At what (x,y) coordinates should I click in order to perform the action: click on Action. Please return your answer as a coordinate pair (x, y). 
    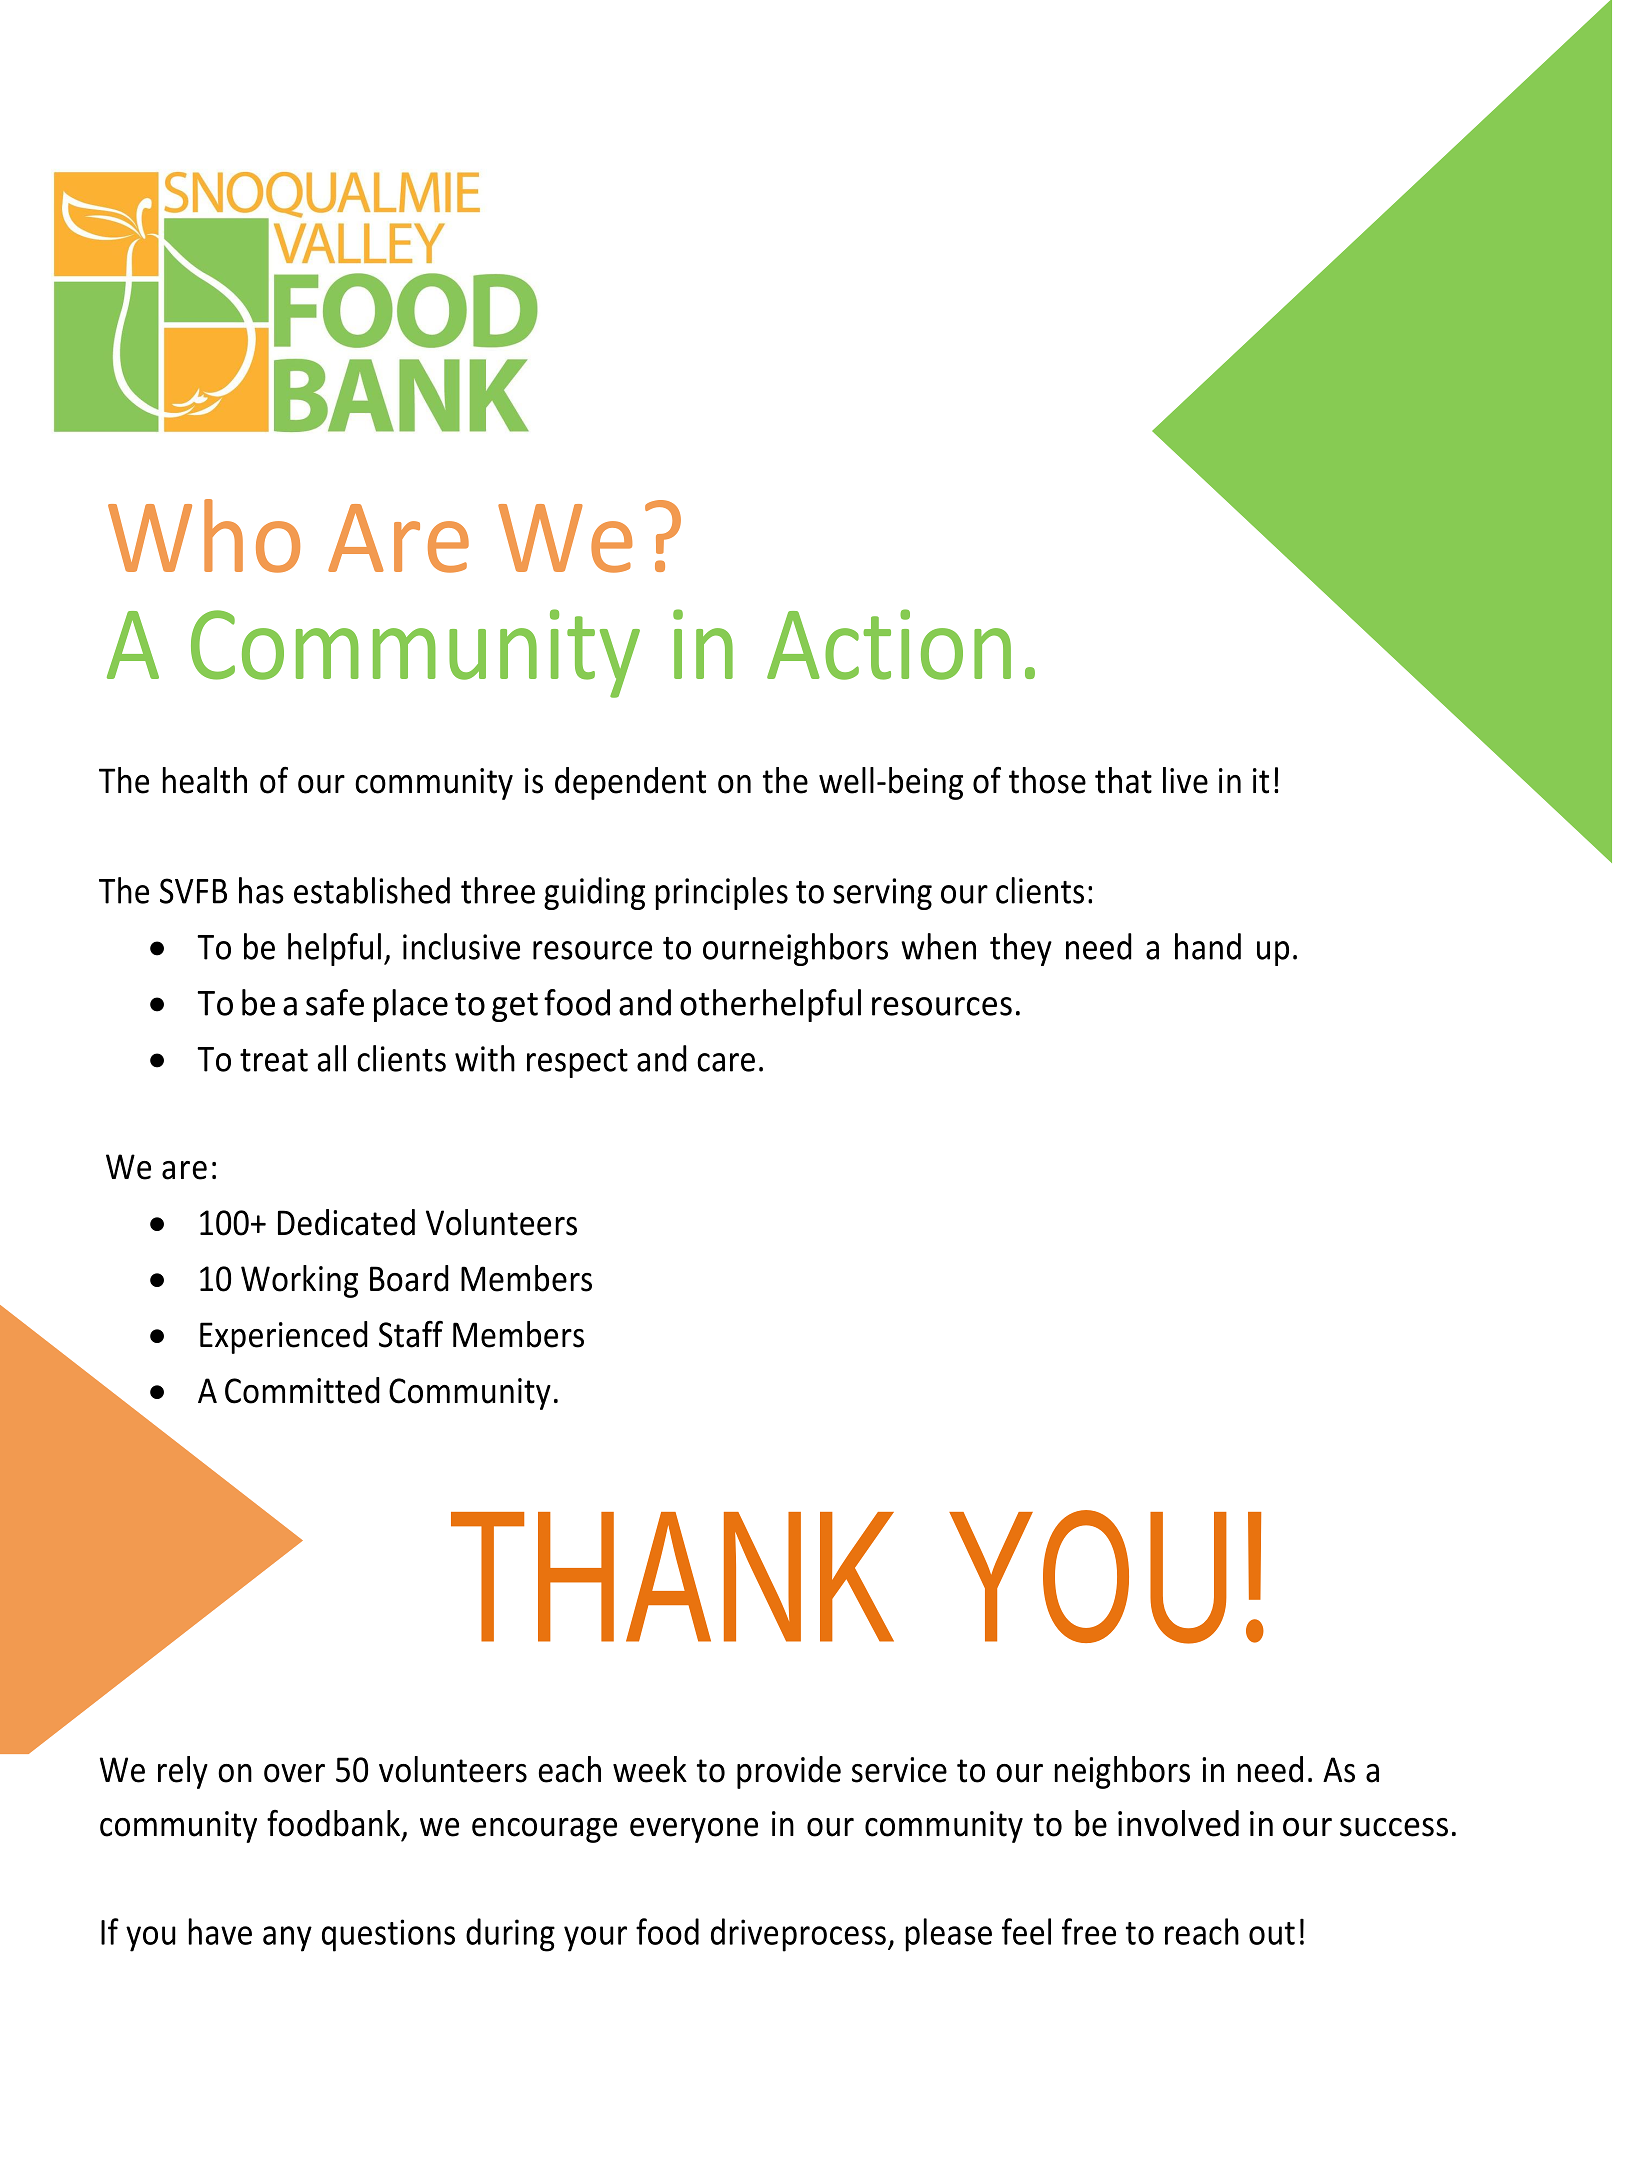
    Looking at the image, I should click on (889, 644).
